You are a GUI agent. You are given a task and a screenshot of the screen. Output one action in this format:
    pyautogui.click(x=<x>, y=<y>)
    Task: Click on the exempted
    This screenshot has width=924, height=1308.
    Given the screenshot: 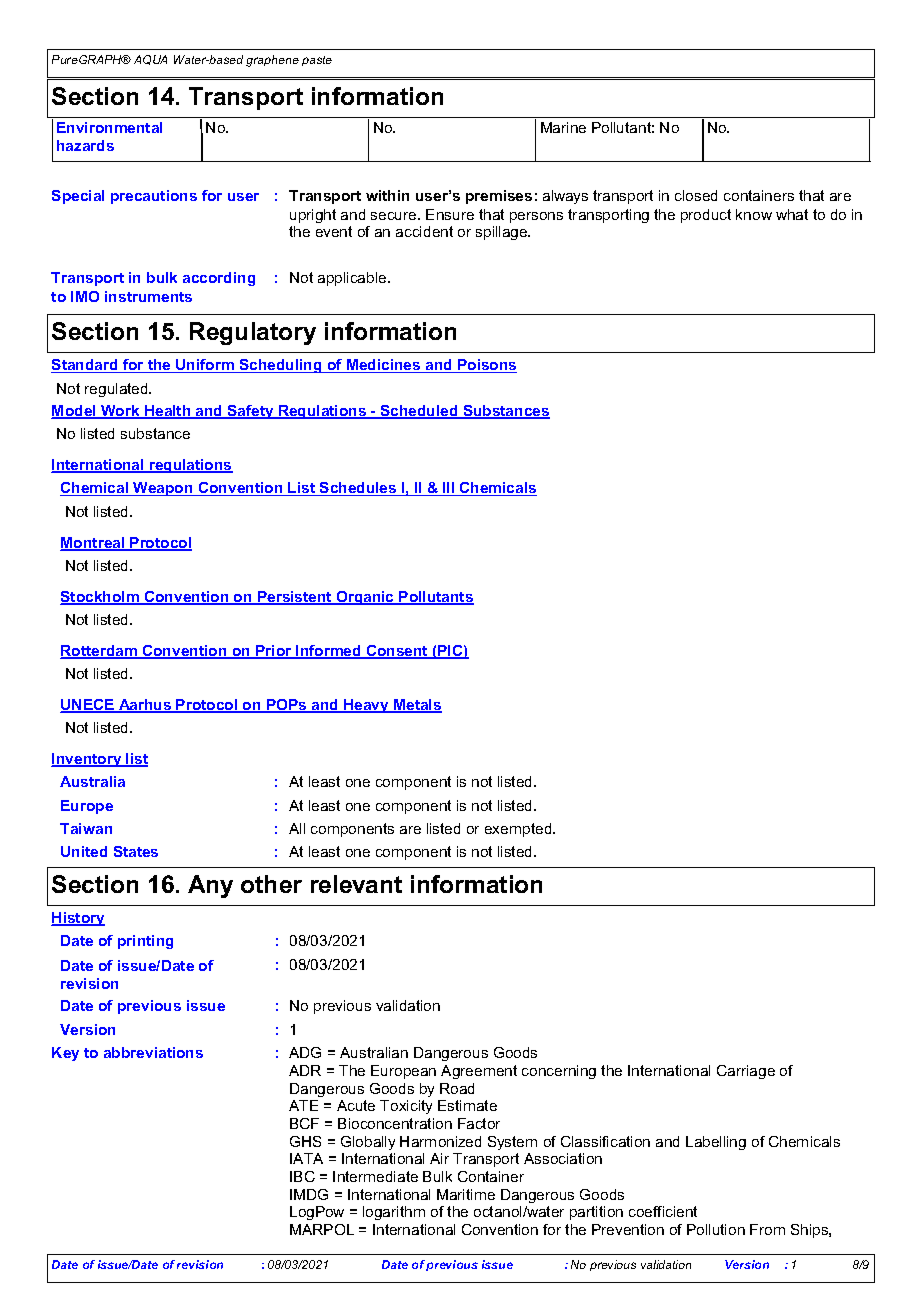 What is the action you would take?
    pyautogui.click(x=519, y=830)
